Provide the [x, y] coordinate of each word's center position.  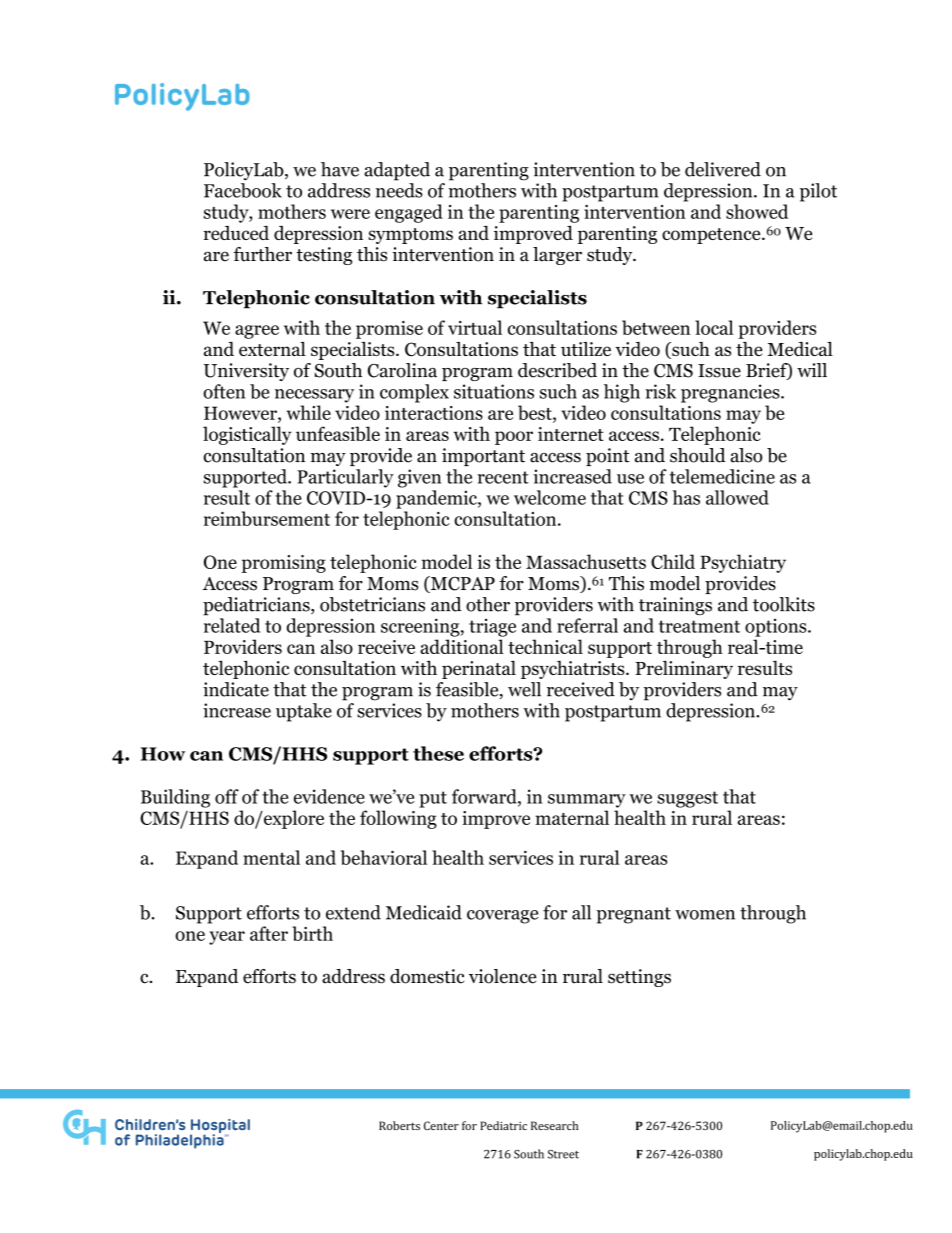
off [227, 796]
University [246, 372]
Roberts [399, 1125]
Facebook [243, 190]
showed [757, 211]
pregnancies [731, 393]
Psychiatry [743, 563]
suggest [687, 799]
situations [494, 391]
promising [284, 564]
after [269, 933]
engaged [409, 213]
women [705, 915]
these [438, 753]
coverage [502, 917]
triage [492, 627]
